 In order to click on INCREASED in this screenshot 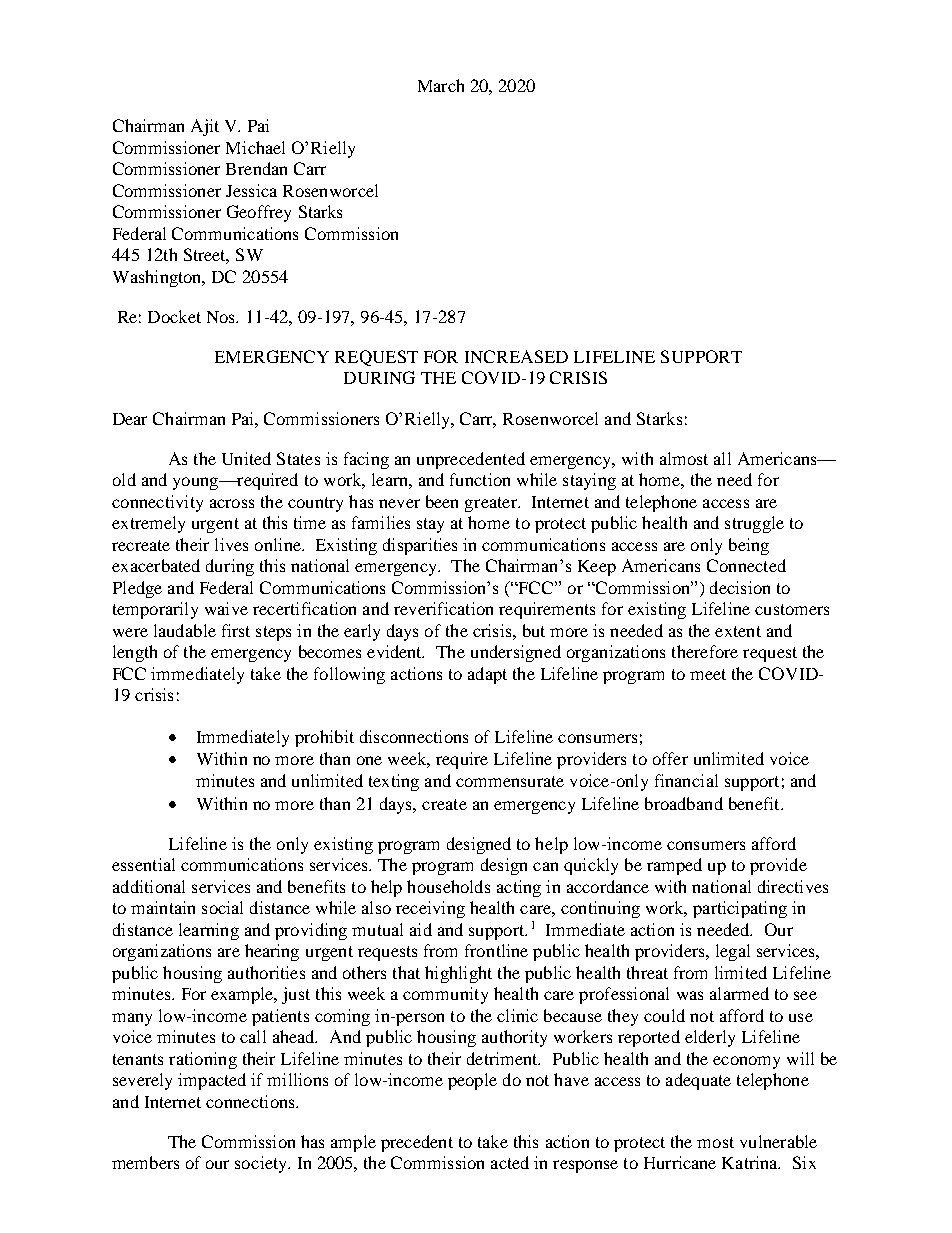, I will do `click(516, 356)`.
